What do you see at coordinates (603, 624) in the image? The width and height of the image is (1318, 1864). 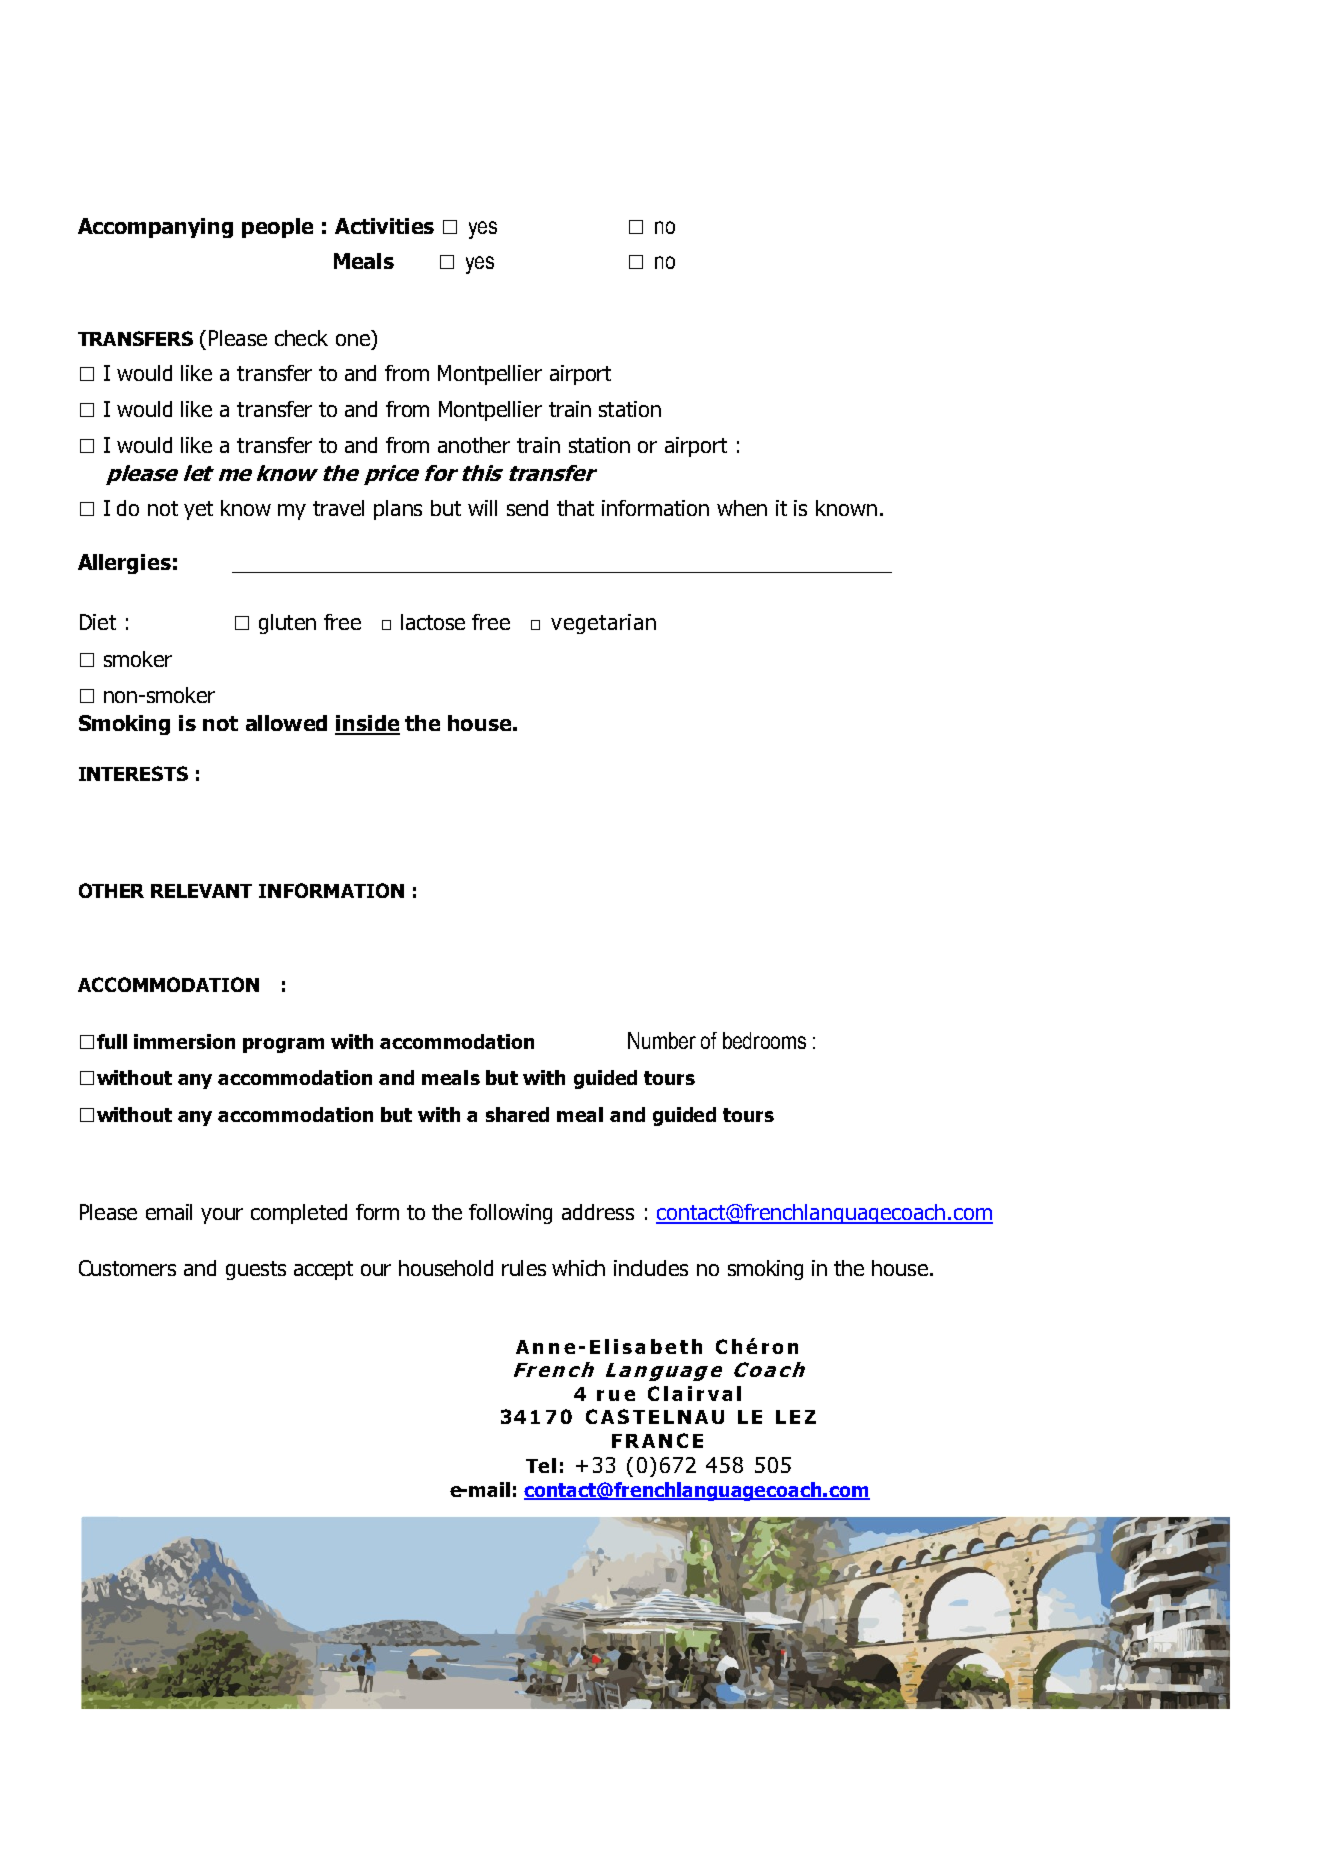 I see `vegetarian` at bounding box center [603, 624].
